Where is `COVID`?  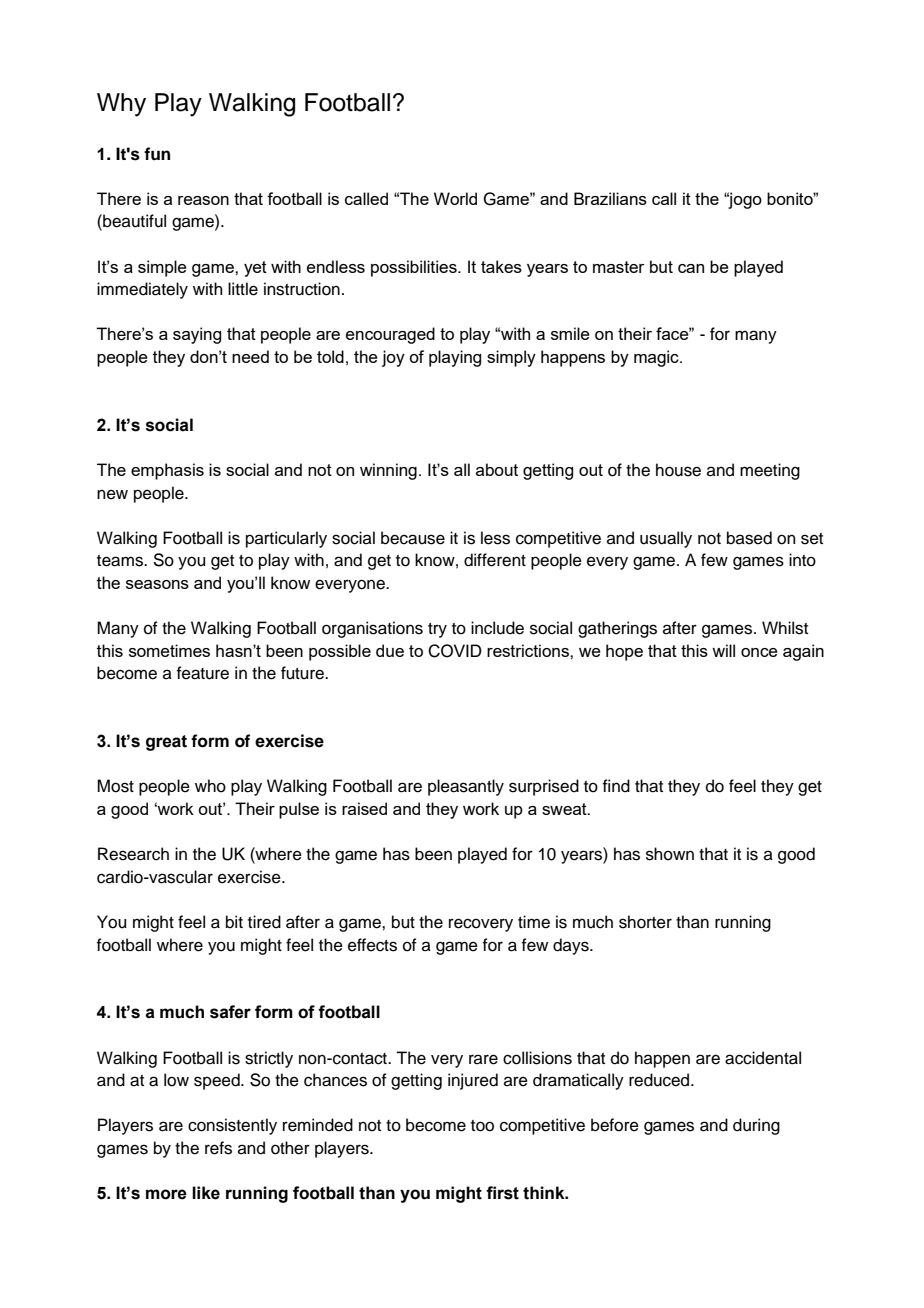
COVID is located at coordinates (455, 651).
